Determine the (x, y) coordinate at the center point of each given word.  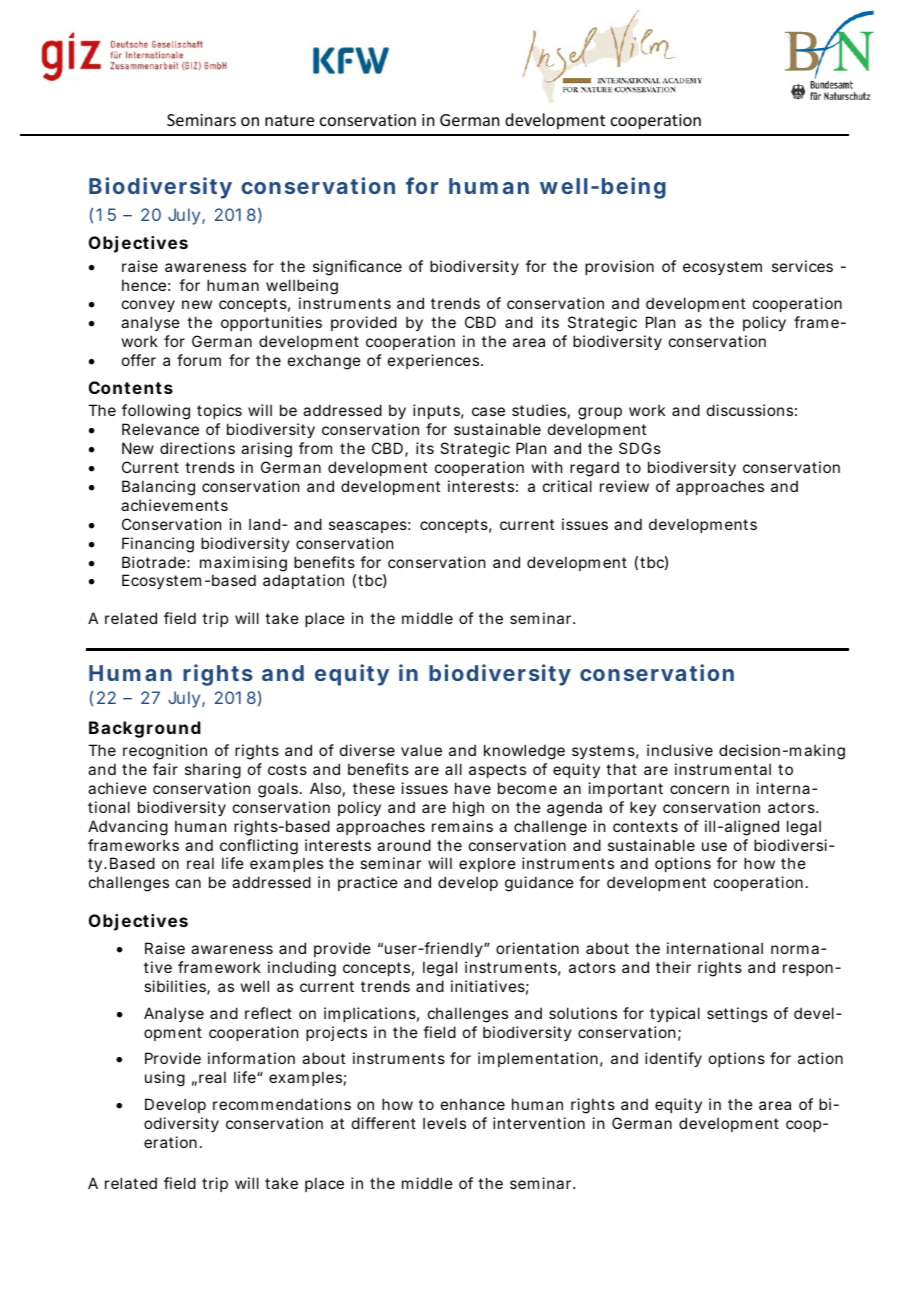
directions (197, 448)
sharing (213, 771)
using (165, 1079)
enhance (473, 1104)
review (624, 486)
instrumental (723, 769)
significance (357, 268)
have (473, 788)
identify (673, 1059)
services (802, 266)
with (547, 467)
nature (289, 120)
